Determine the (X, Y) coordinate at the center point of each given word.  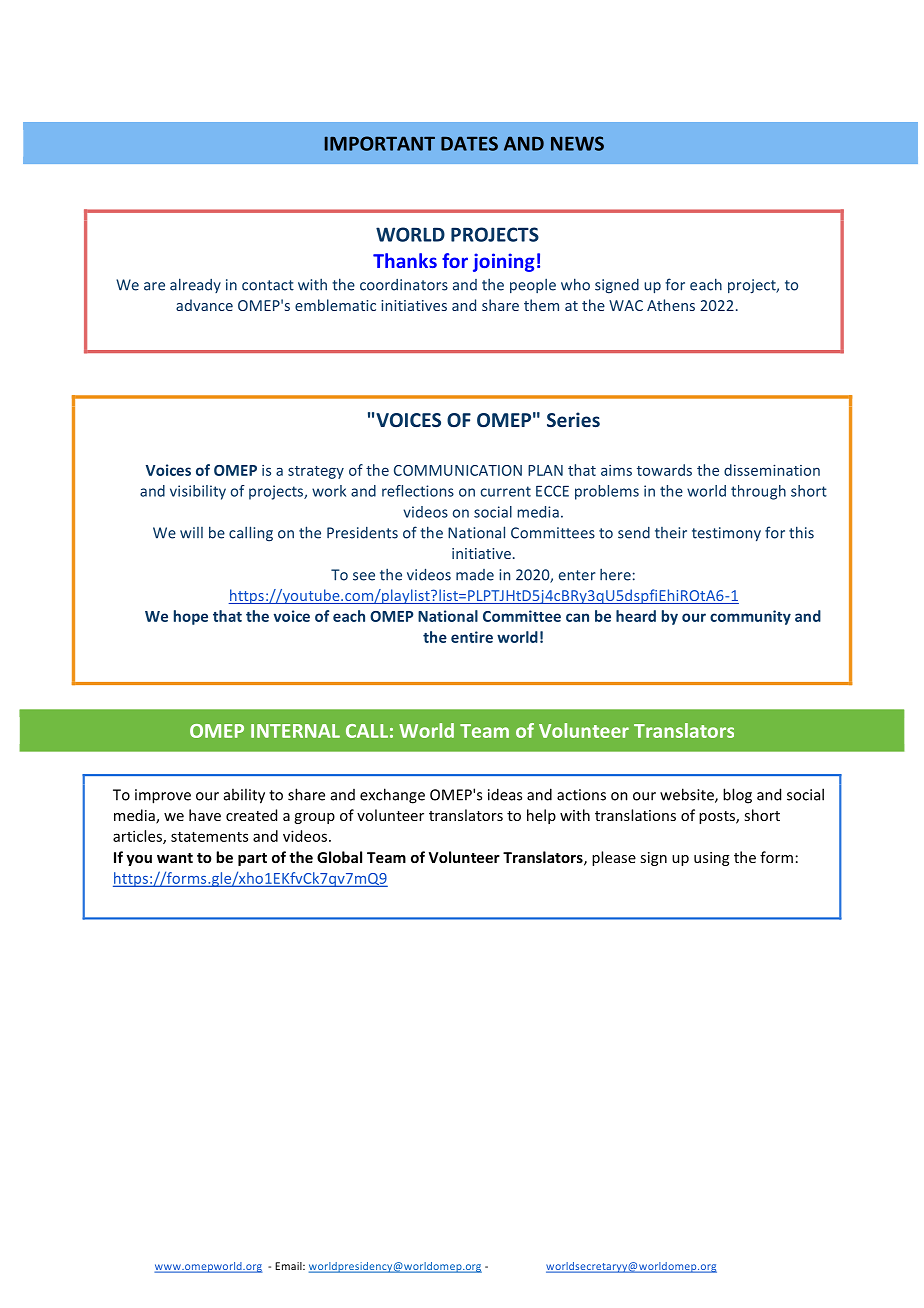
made (475, 575)
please (614, 858)
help (541, 816)
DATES (469, 143)
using (711, 859)
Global (339, 857)
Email (289, 1266)
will (191, 533)
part (252, 859)
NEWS (577, 143)
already (195, 285)
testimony (726, 534)
